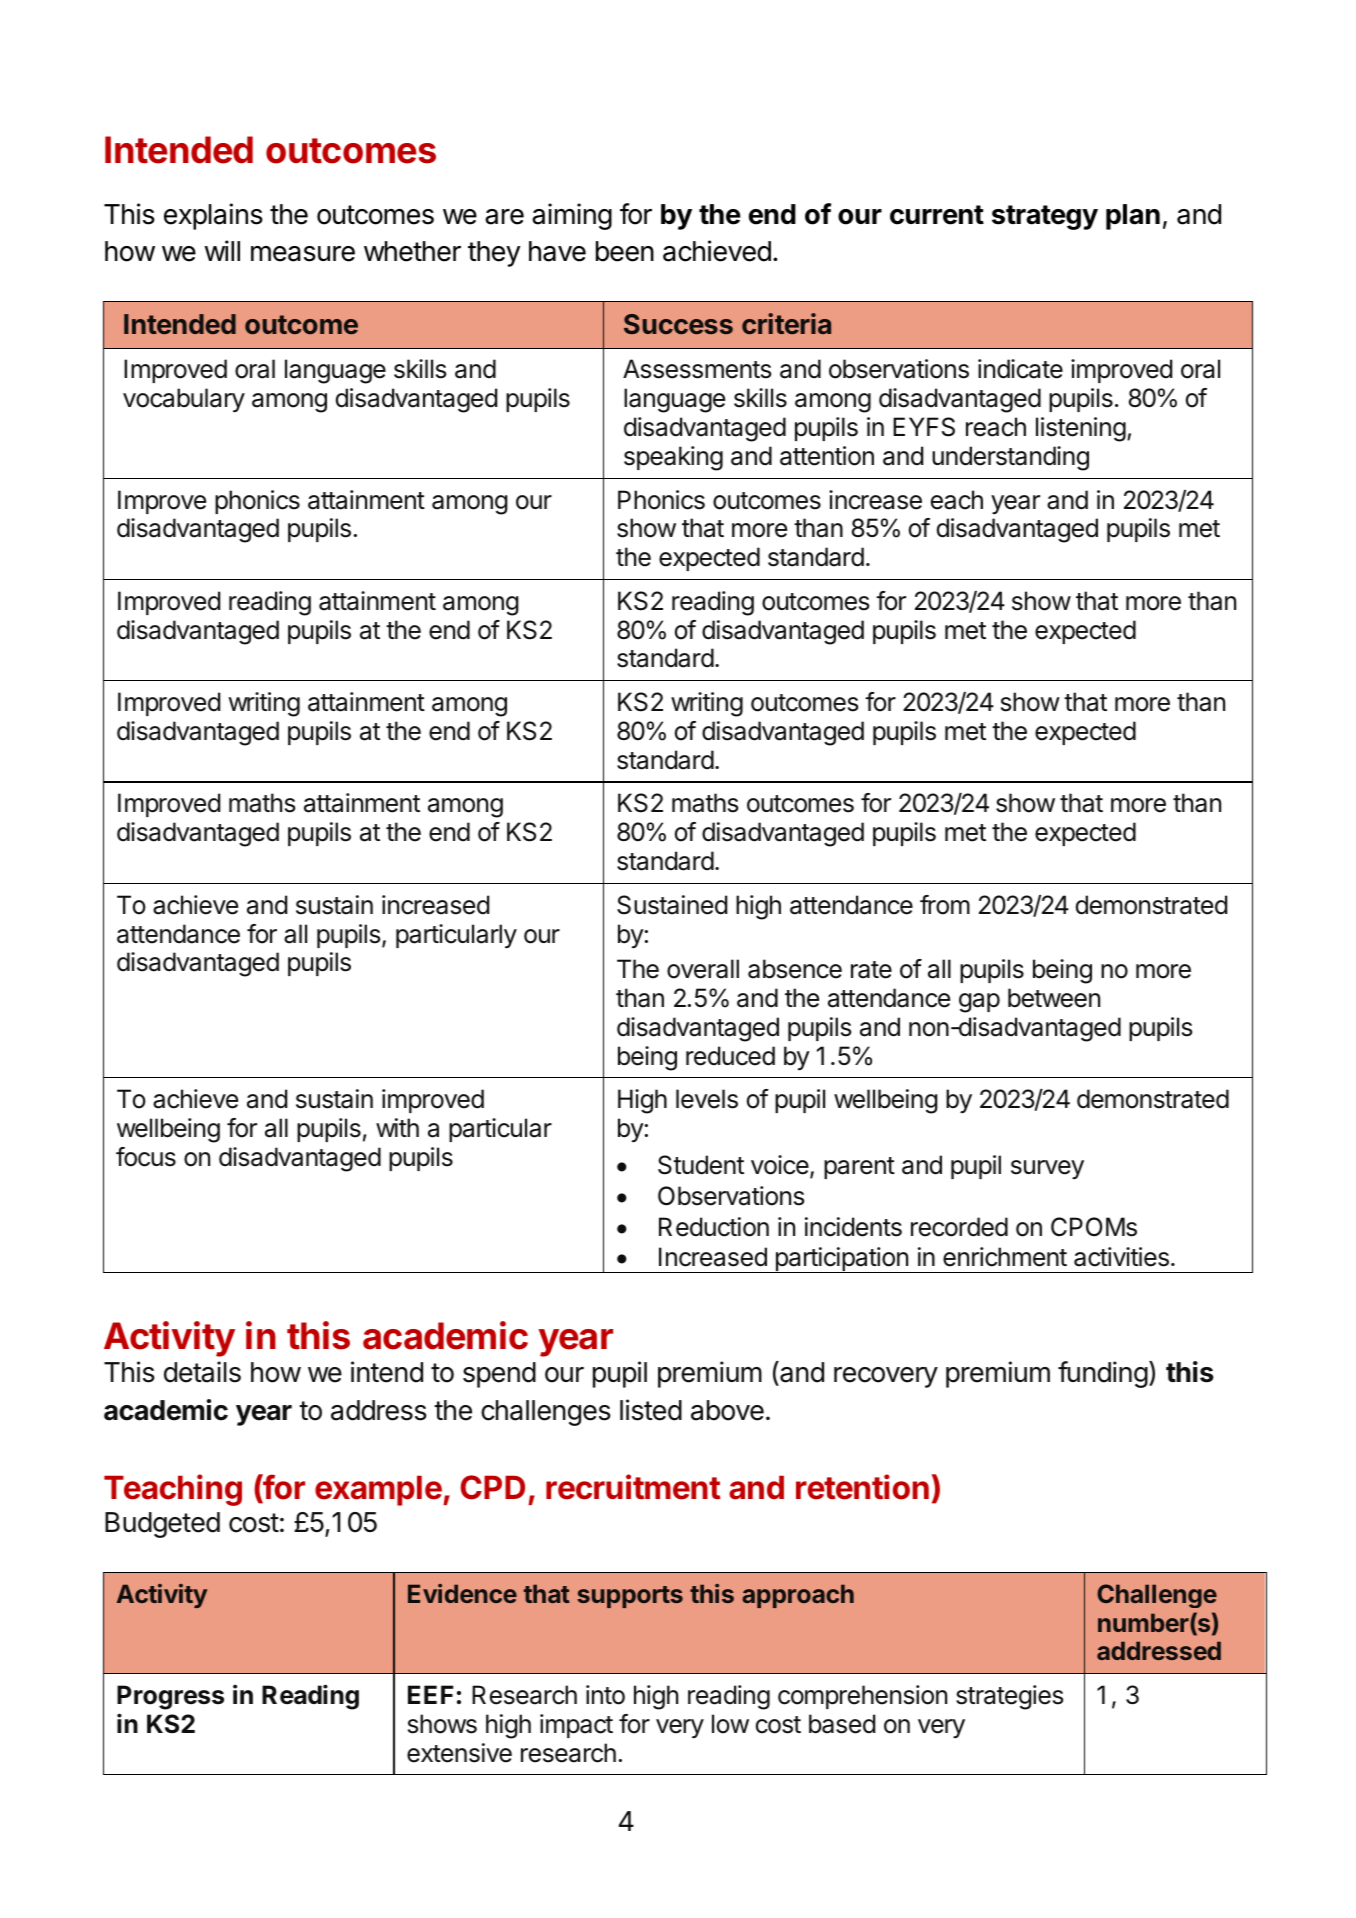  Describe the element at coordinates (625, 251) in the image. I see `been` at that location.
